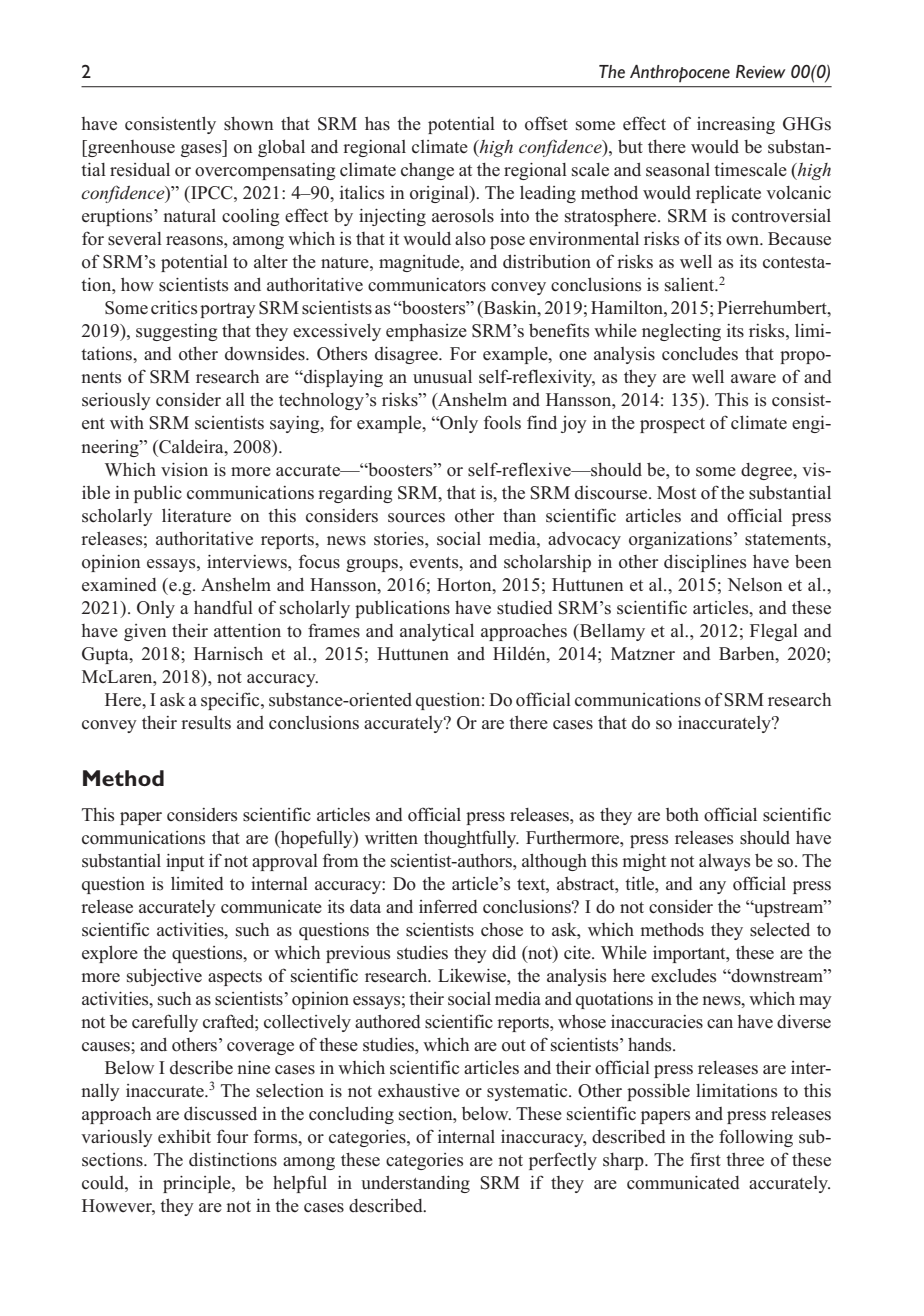  Describe the element at coordinates (755, 584) in the document. I see `Nelson` at that location.
